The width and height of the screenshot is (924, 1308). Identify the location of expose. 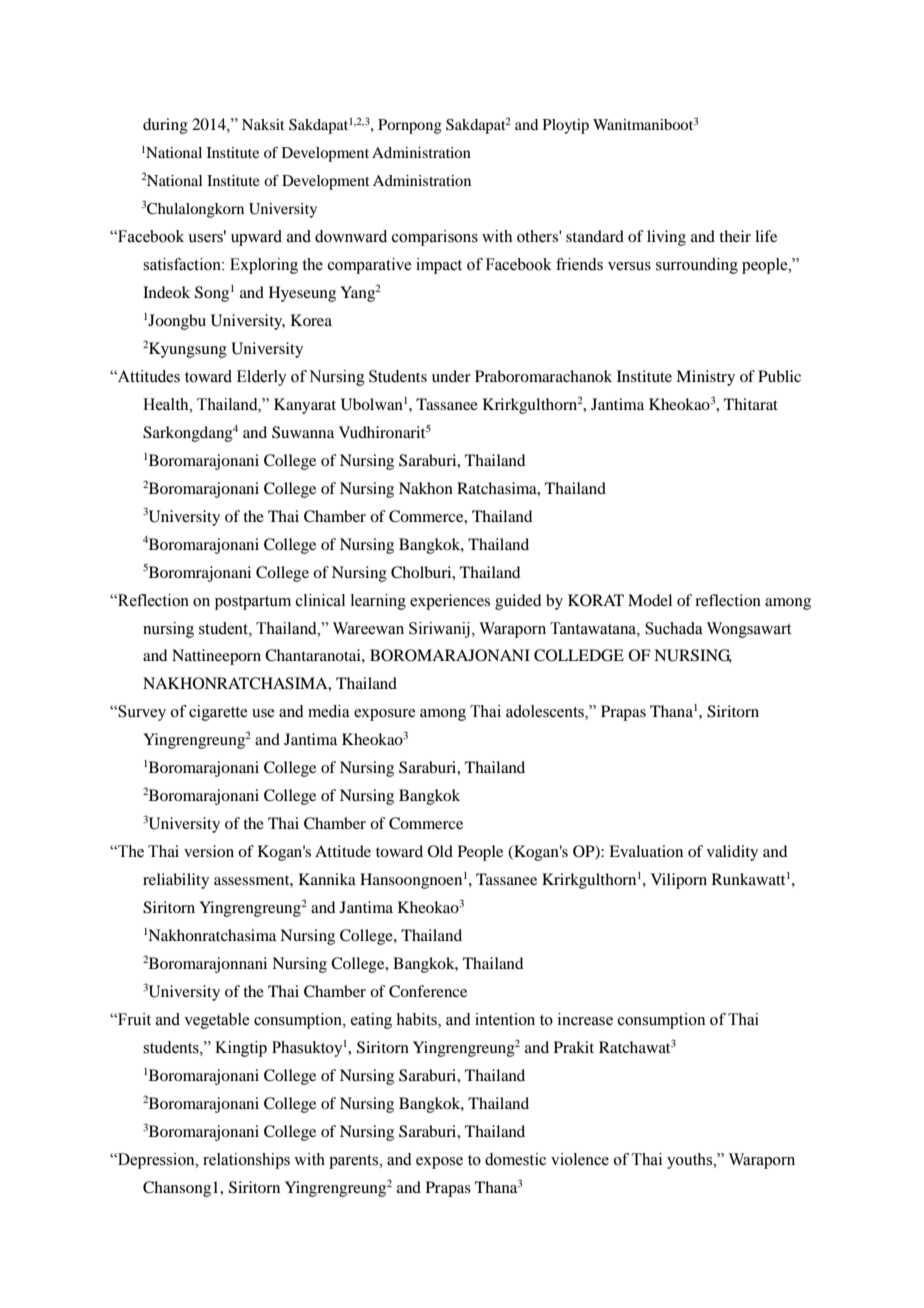
(439, 1163).
